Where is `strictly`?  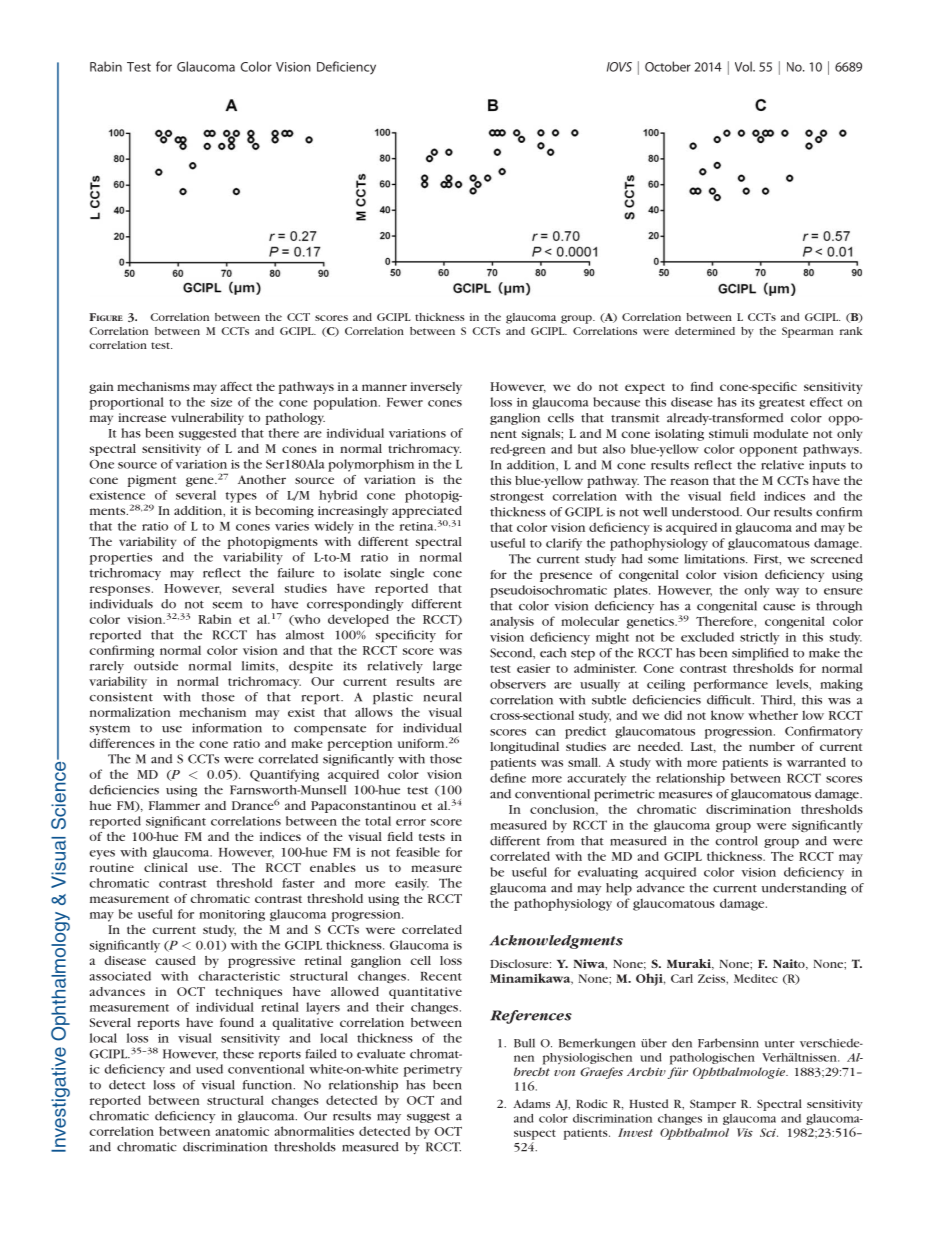
strictly is located at coordinates (759, 638).
